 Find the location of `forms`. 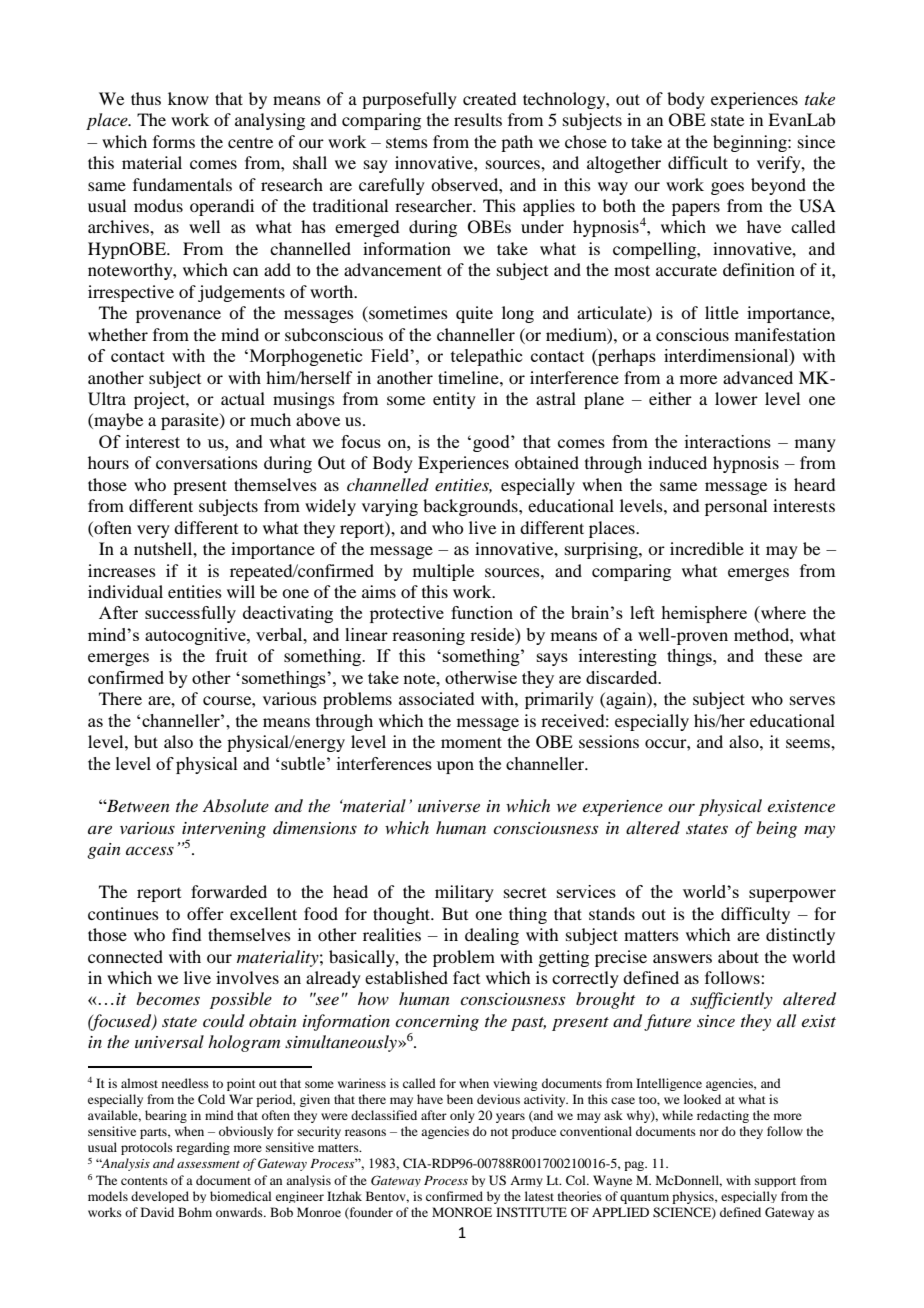

forms is located at coordinates (174, 141).
